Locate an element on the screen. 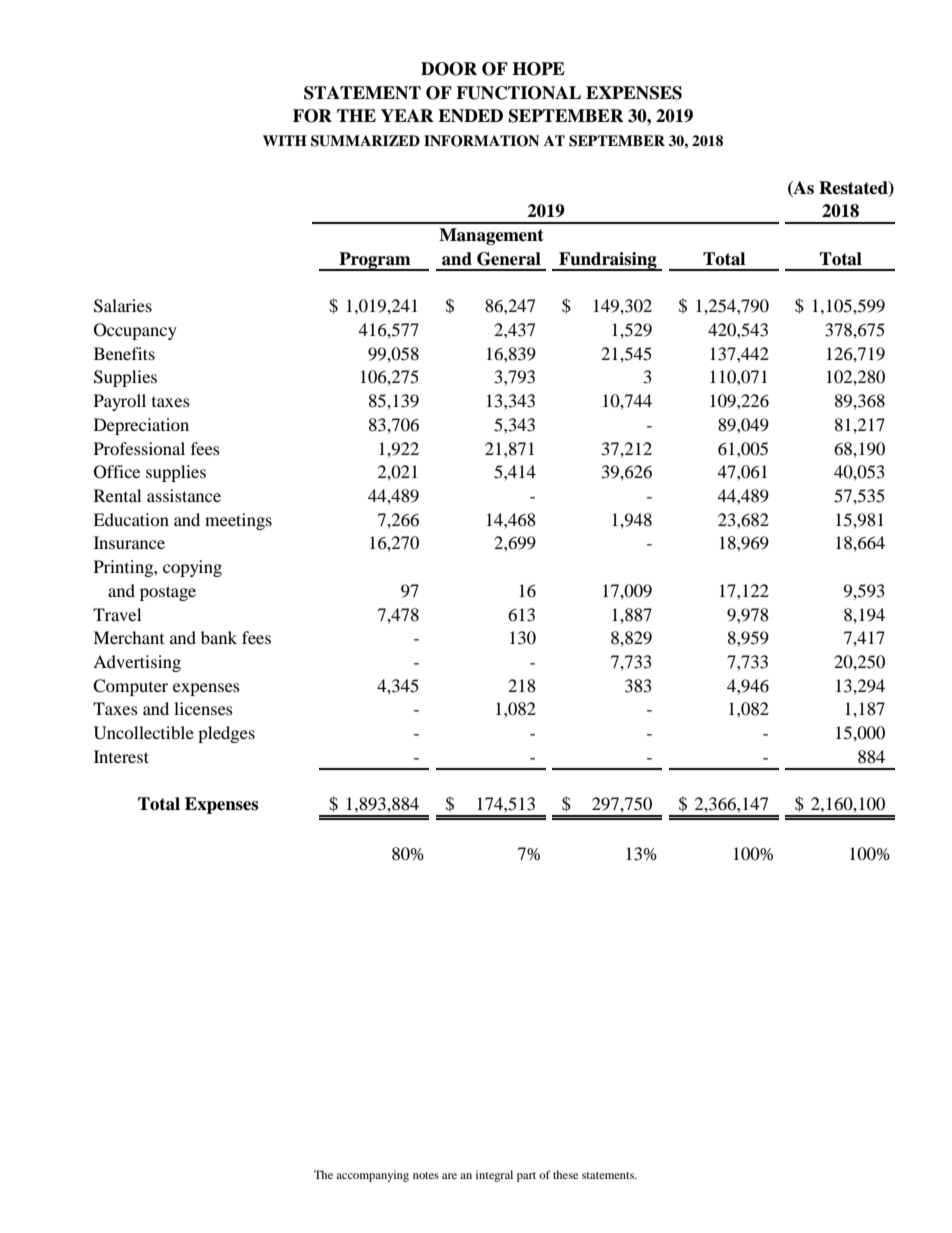 This screenshot has height=1233, width=952. WITH is located at coordinates (285, 140).
